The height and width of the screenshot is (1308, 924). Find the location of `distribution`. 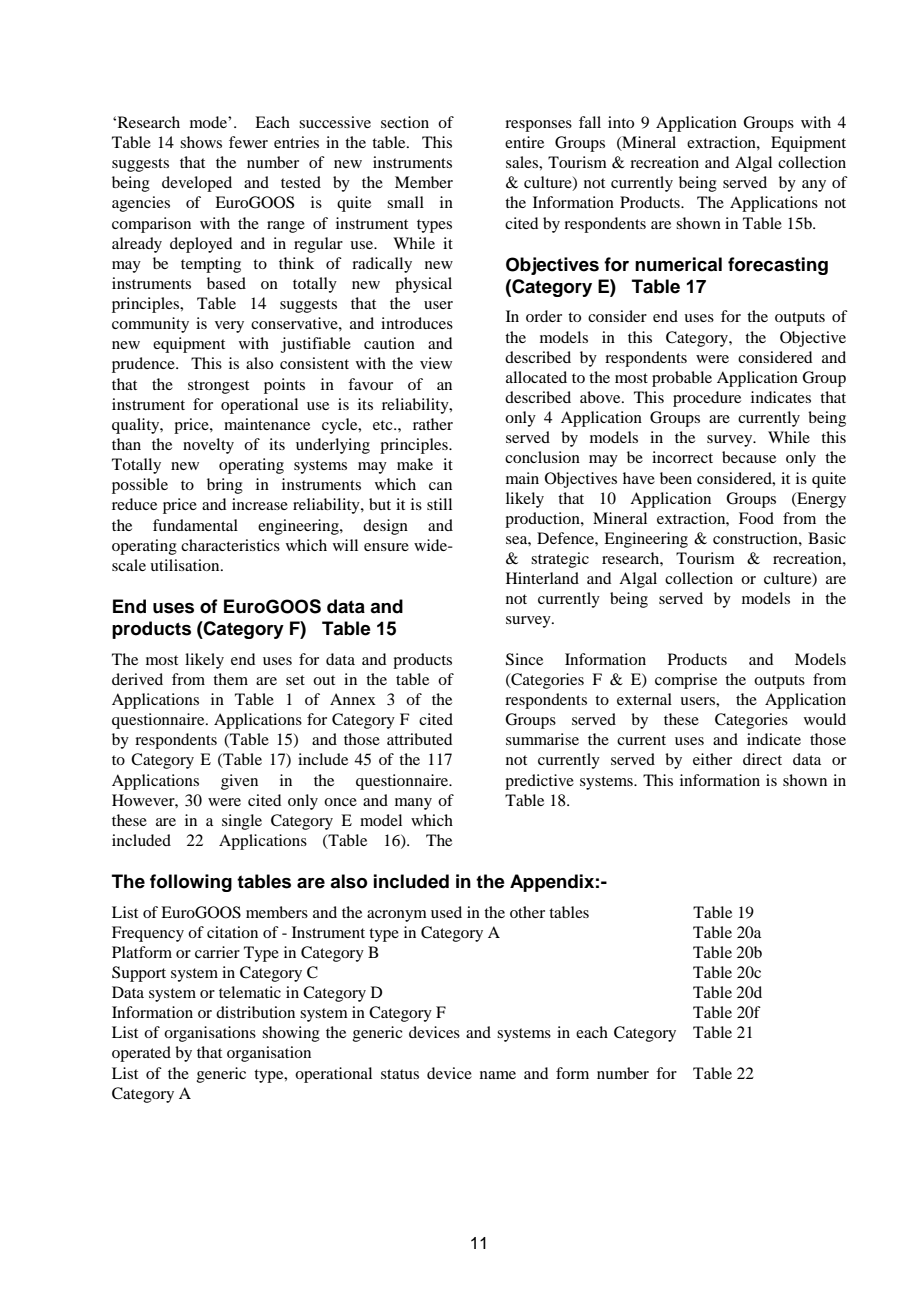

distribution is located at coordinates (255, 1012).
